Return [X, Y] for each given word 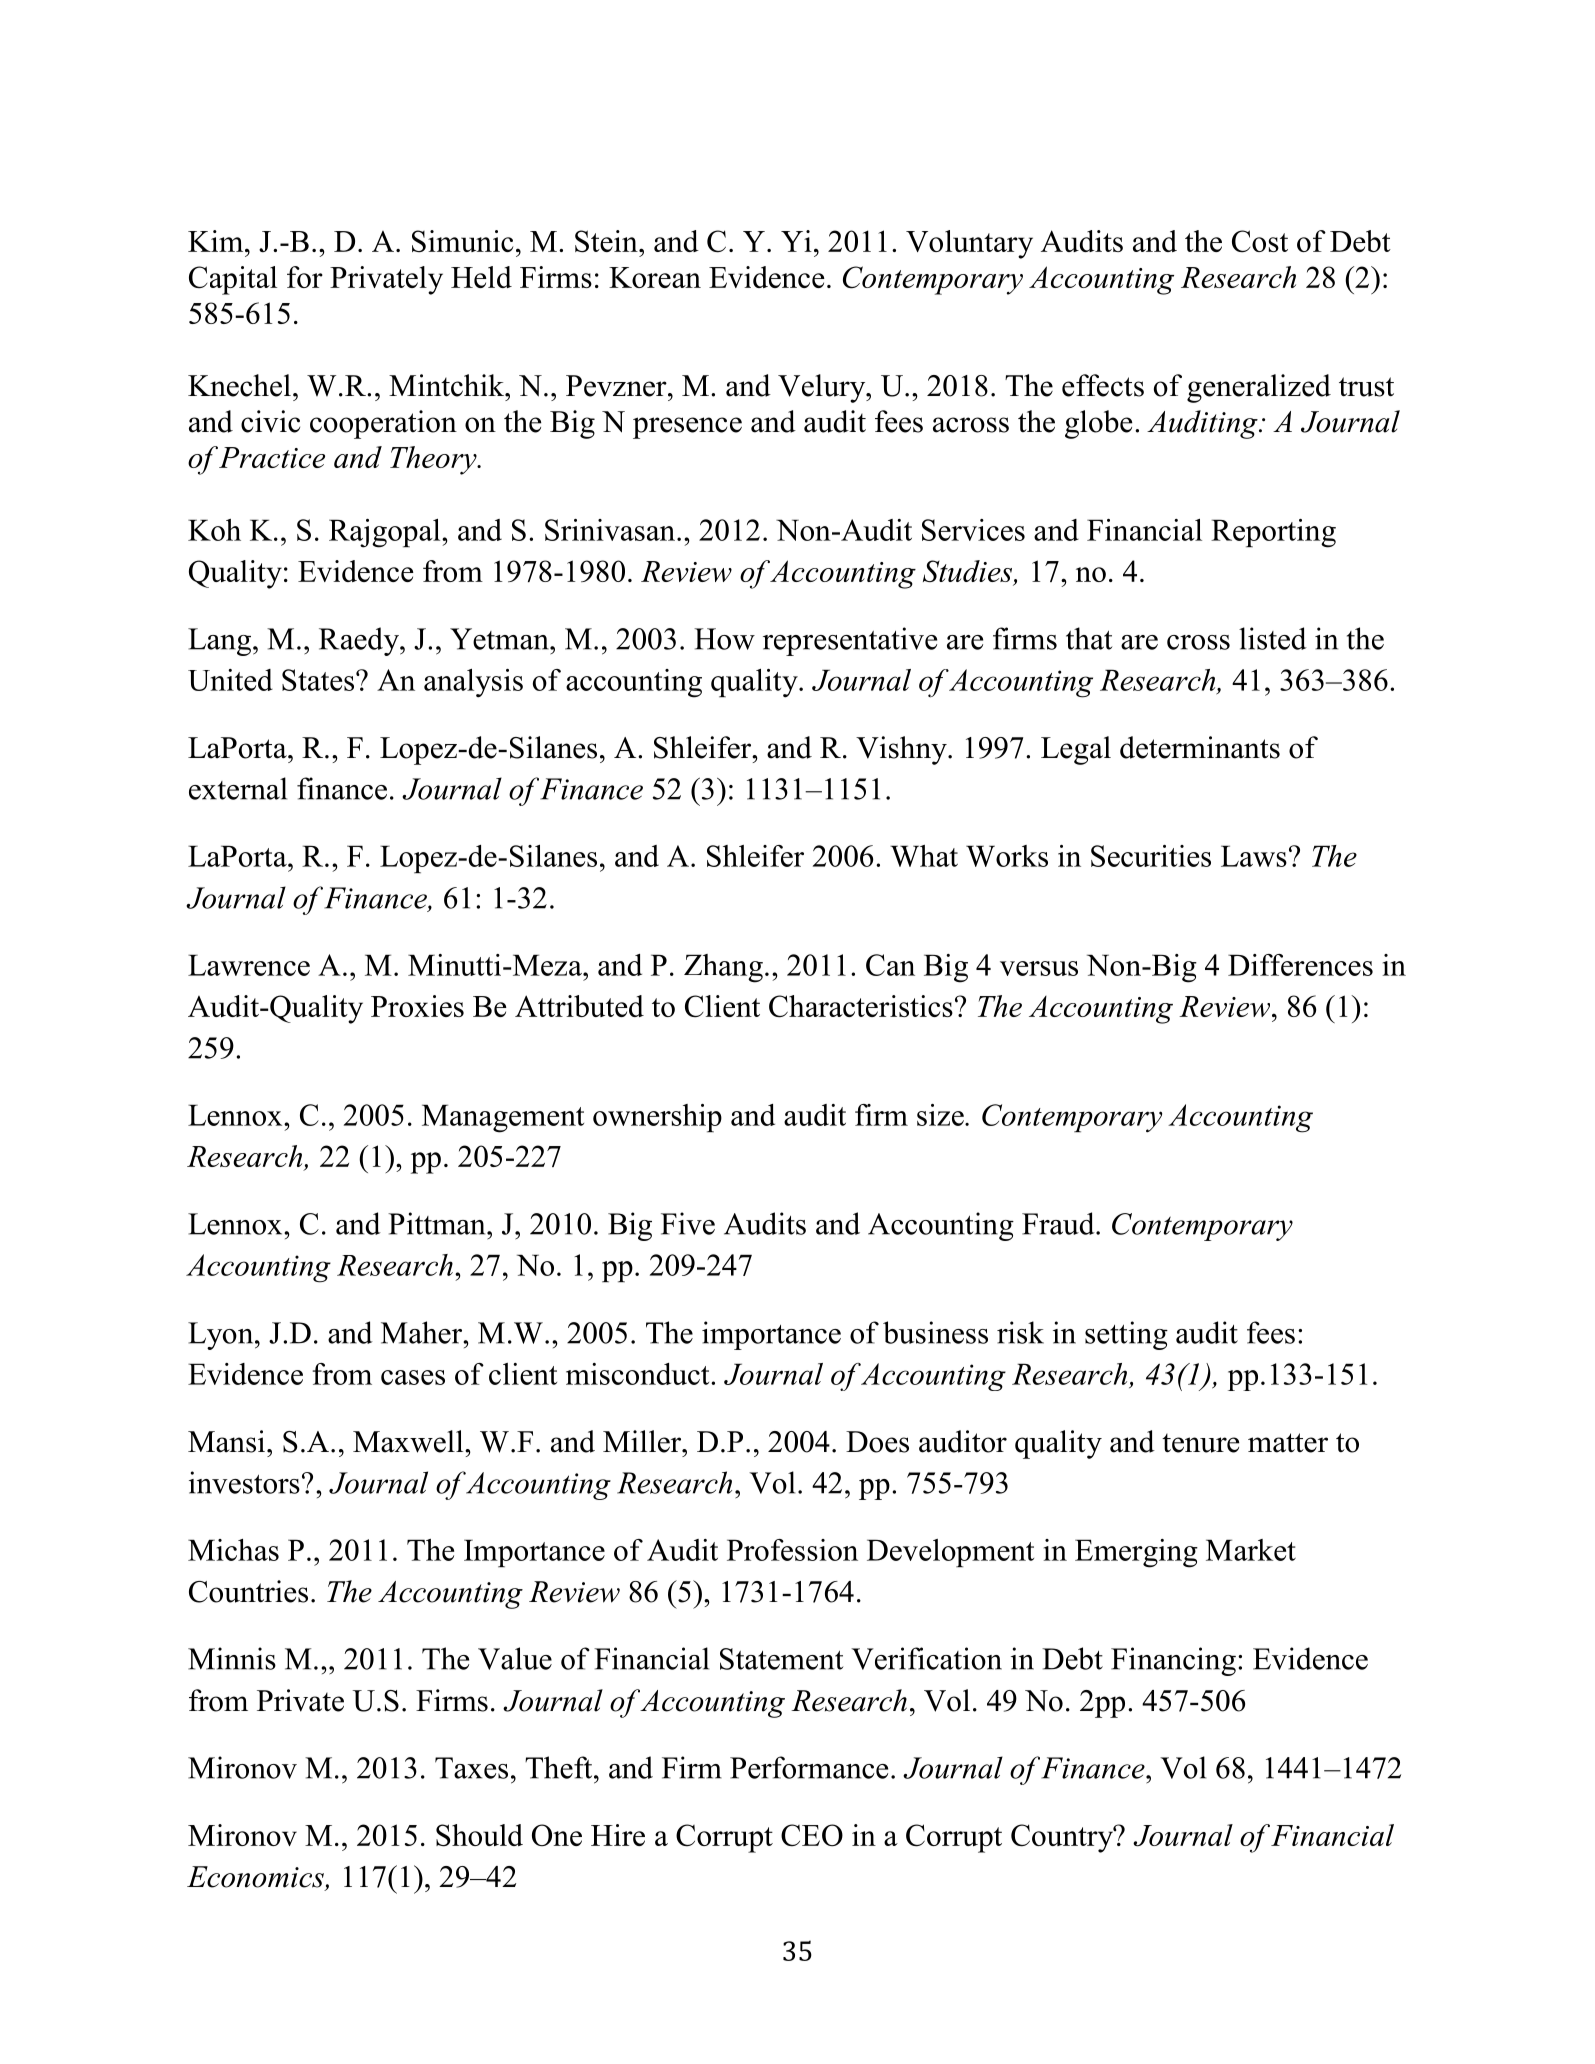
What [924, 856]
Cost [1260, 241]
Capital [233, 280]
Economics [256, 1878]
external [238, 788]
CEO [812, 1835]
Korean [655, 277]
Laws [1254, 856]
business [935, 1332]
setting [1126, 1335]
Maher [423, 1332]
